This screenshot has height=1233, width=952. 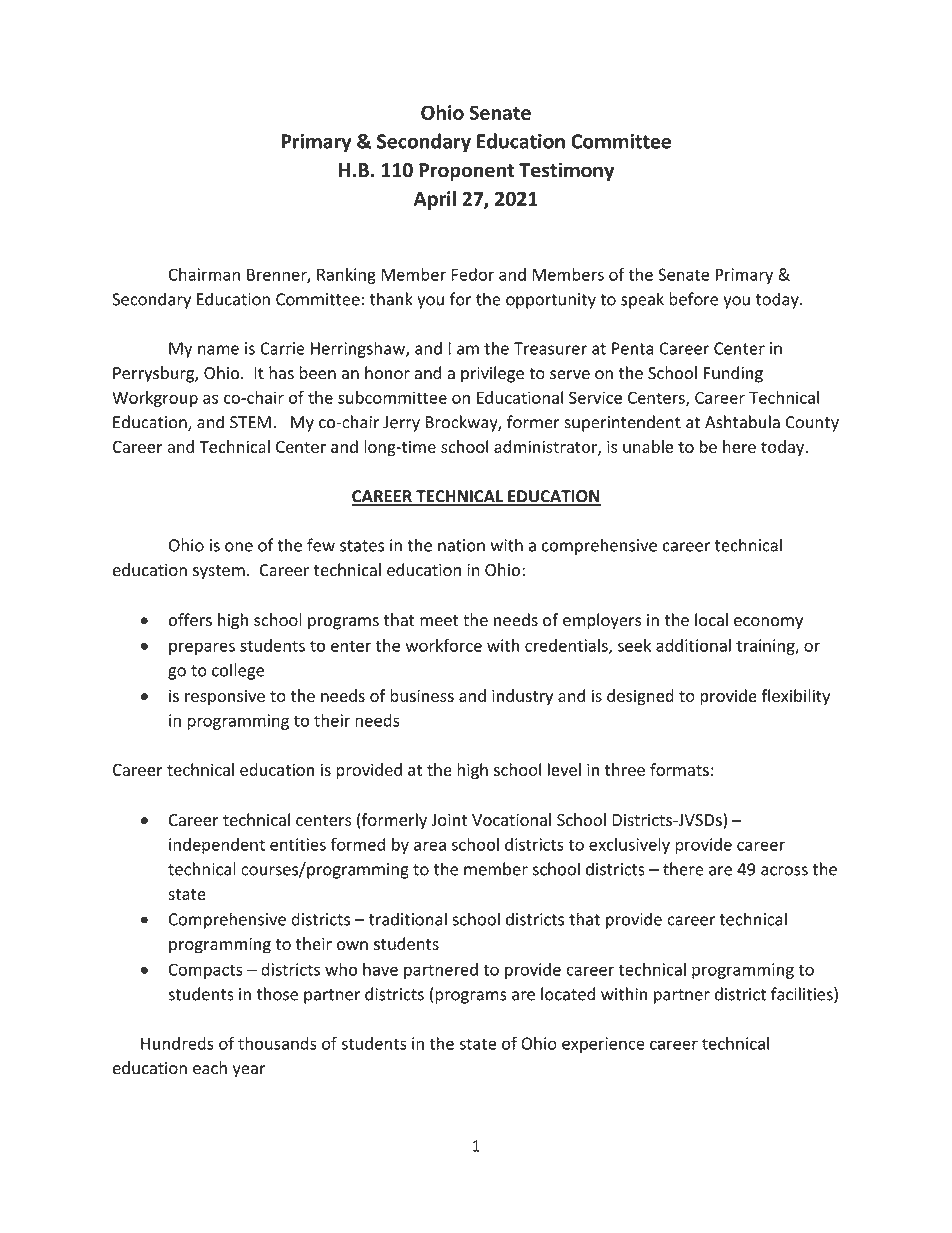 What do you see at coordinates (217, 846) in the screenshot?
I see `independent` at bounding box center [217, 846].
